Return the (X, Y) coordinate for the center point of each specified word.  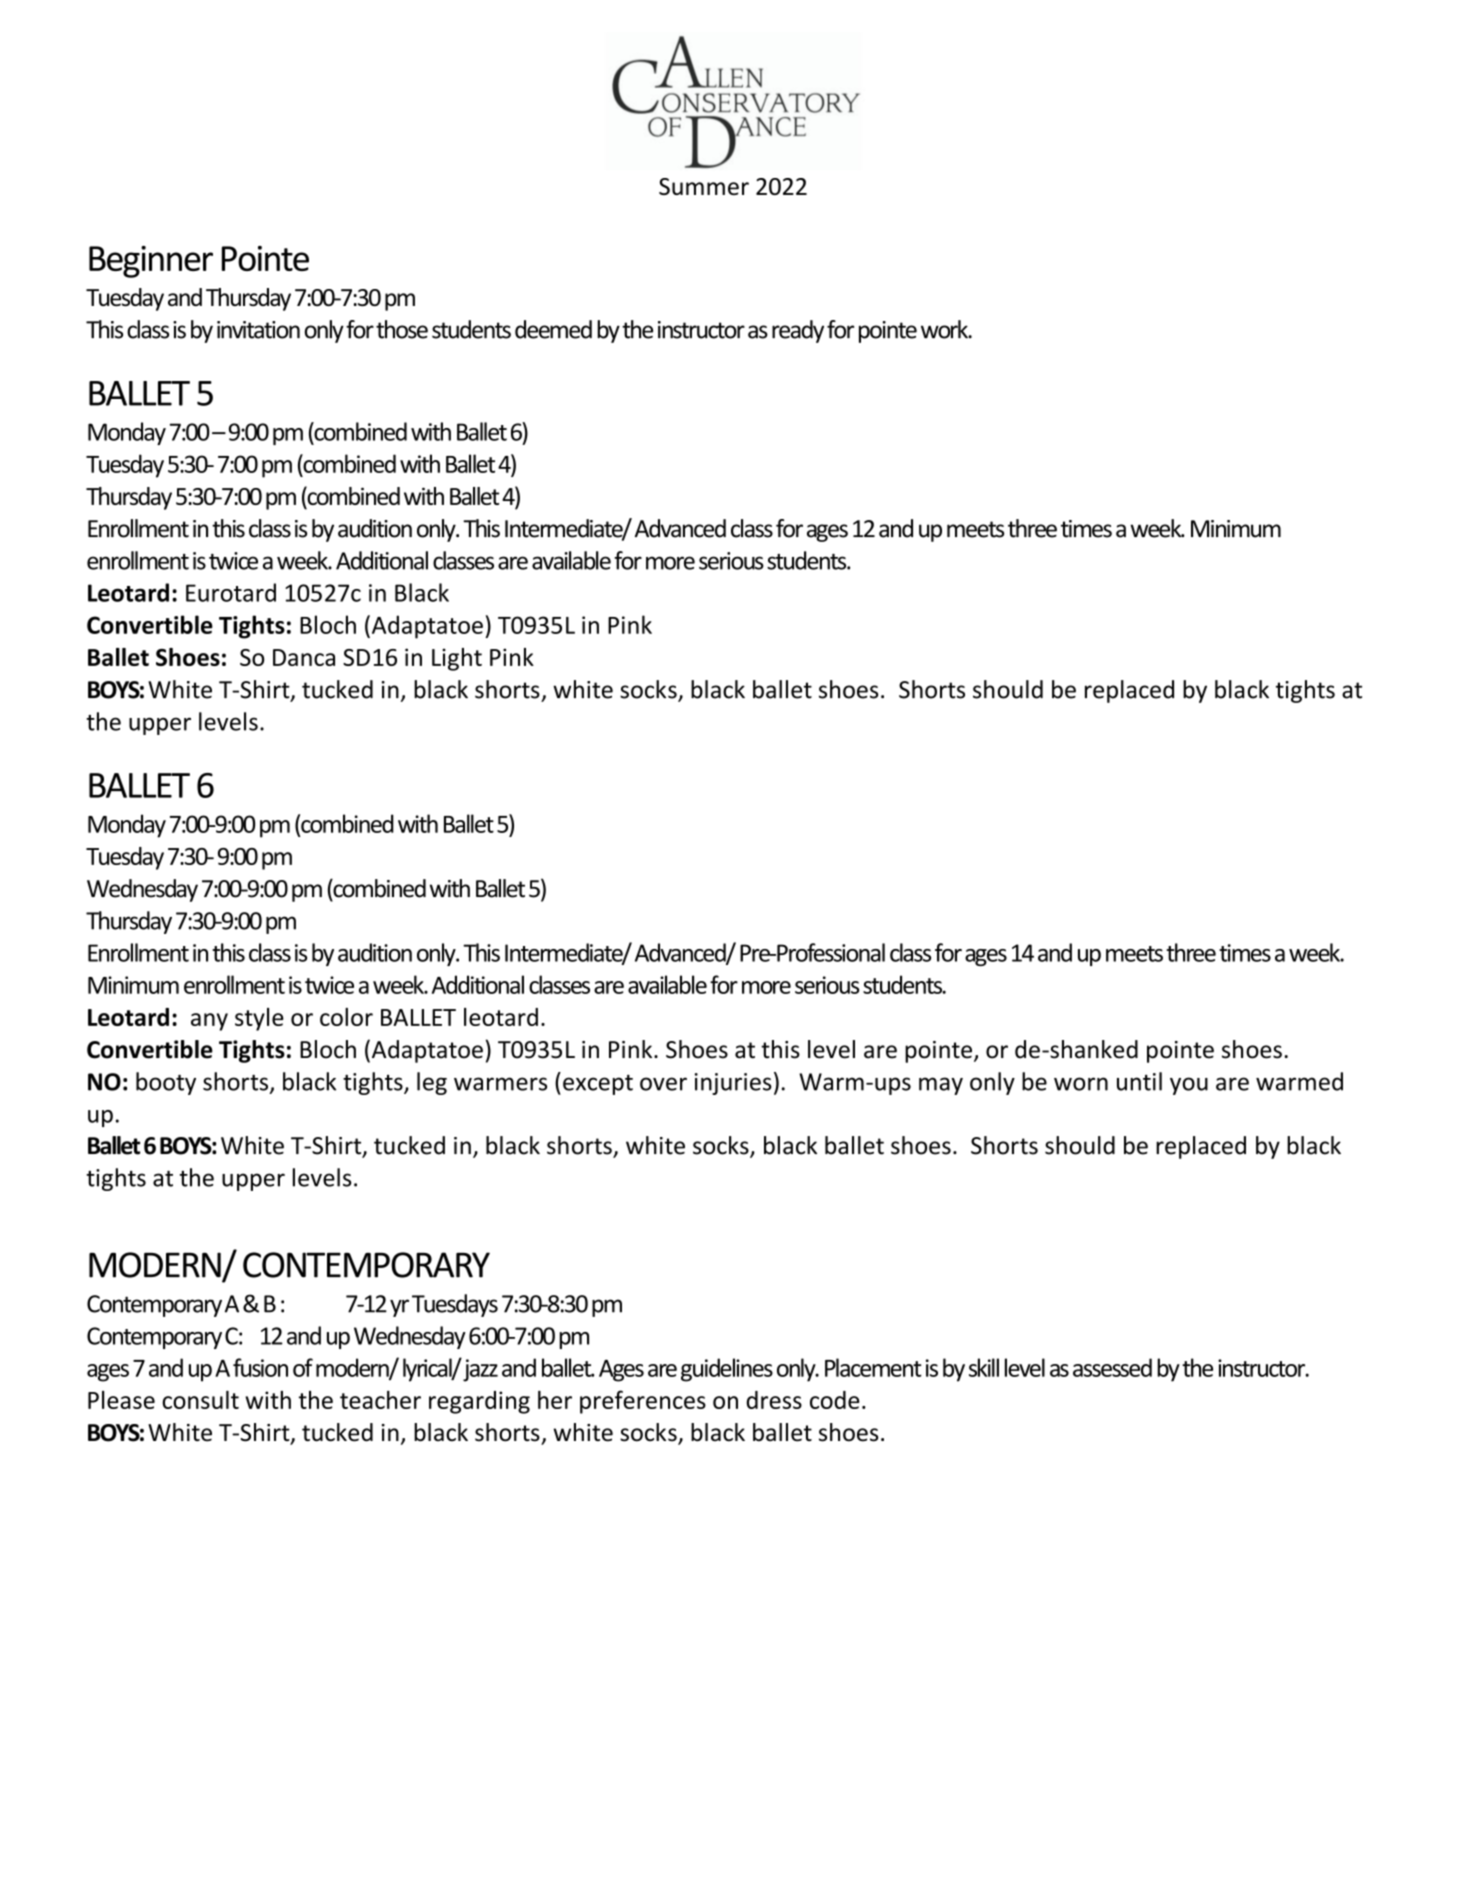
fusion (260, 1367)
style (259, 1019)
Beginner (151, 262)
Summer (704, 186)
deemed (553, 329)
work (945, 329)
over (663, 1084)
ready (798, 331)
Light (457, 659)
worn (1081, 1084)
